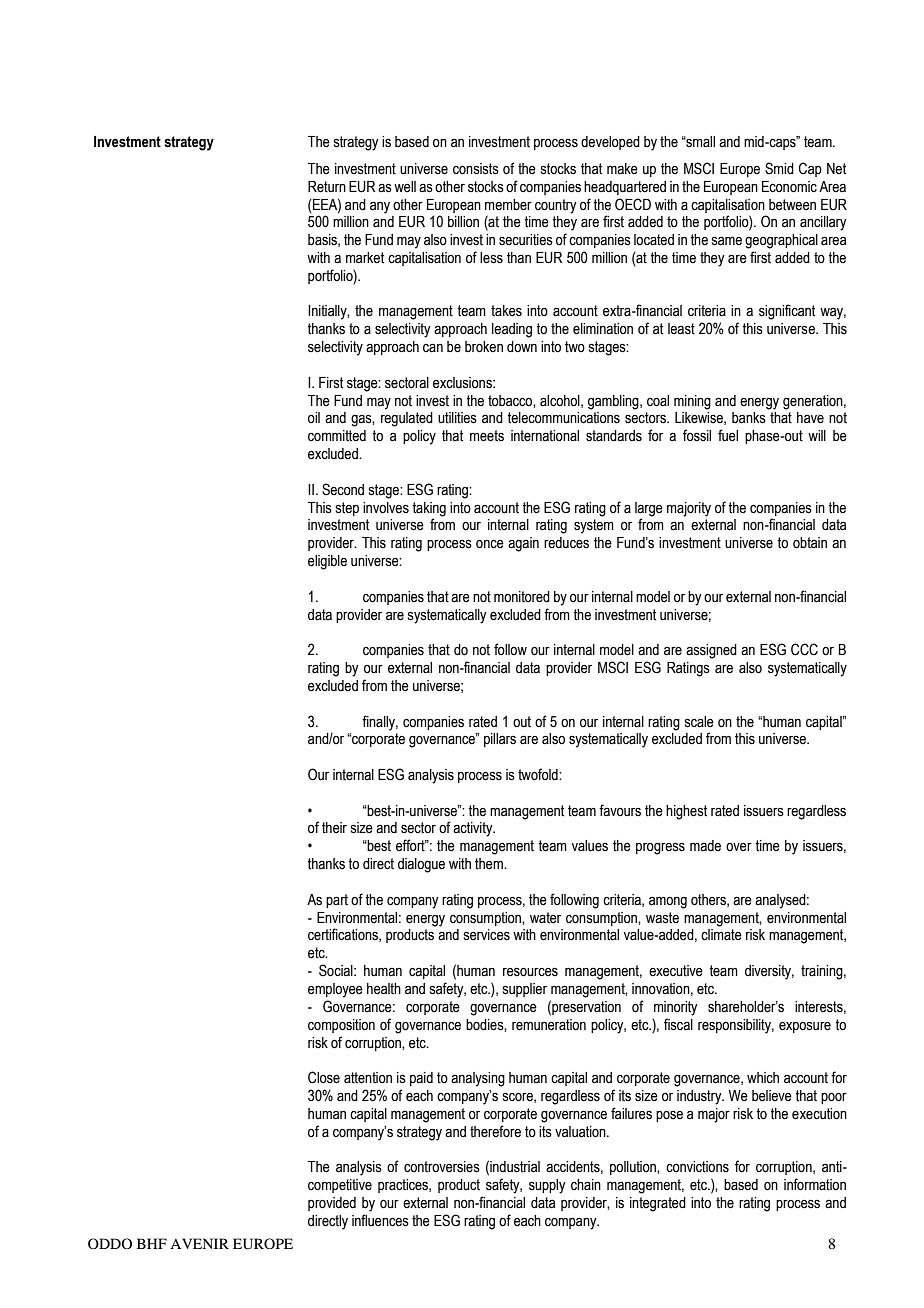 Image resolution: width=924 pixels, height=1308 pixels. I want to click on CCC, so click(804, 649).
